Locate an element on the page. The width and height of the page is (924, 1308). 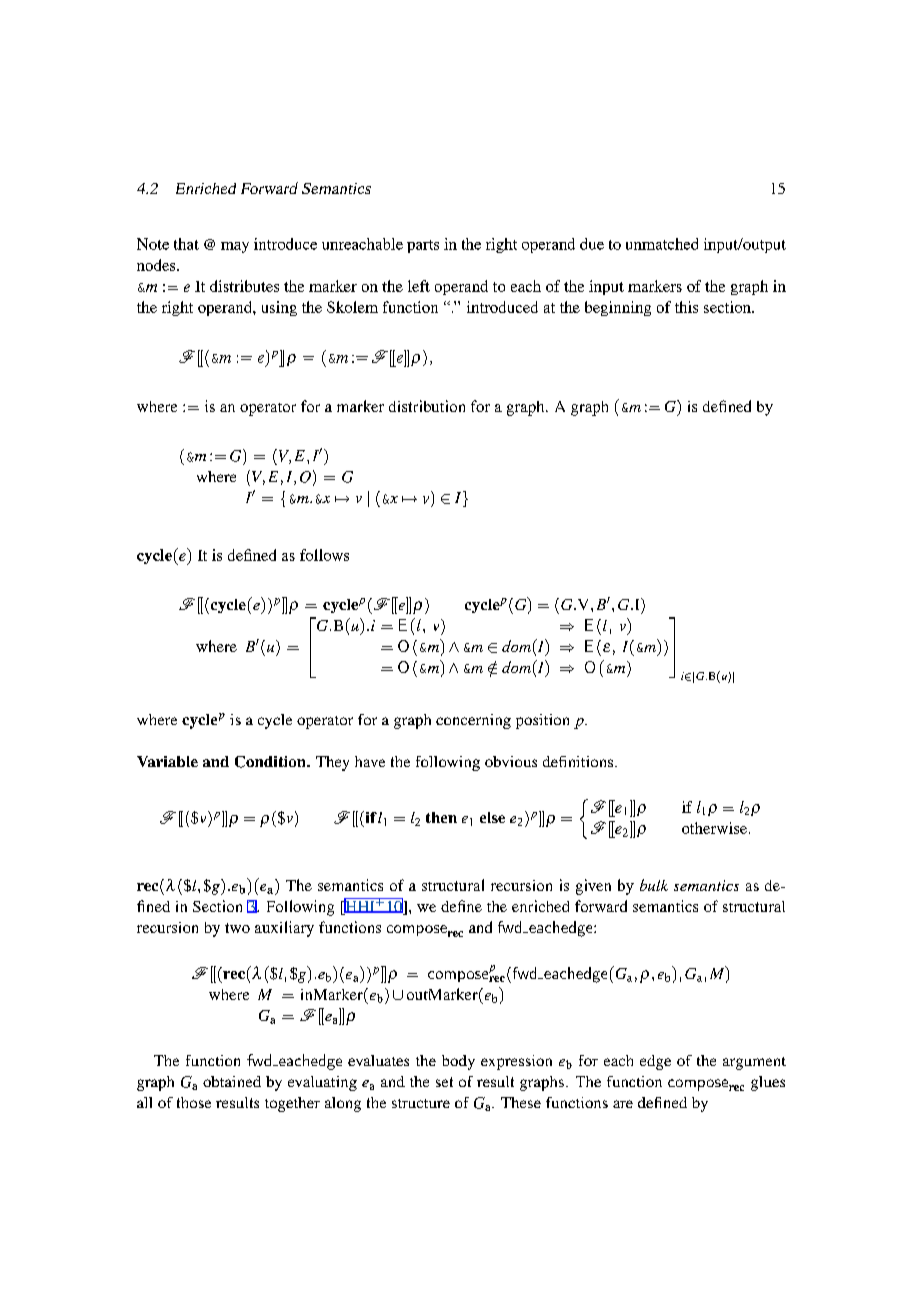
obtained is located at coordinates (232, 1081).
